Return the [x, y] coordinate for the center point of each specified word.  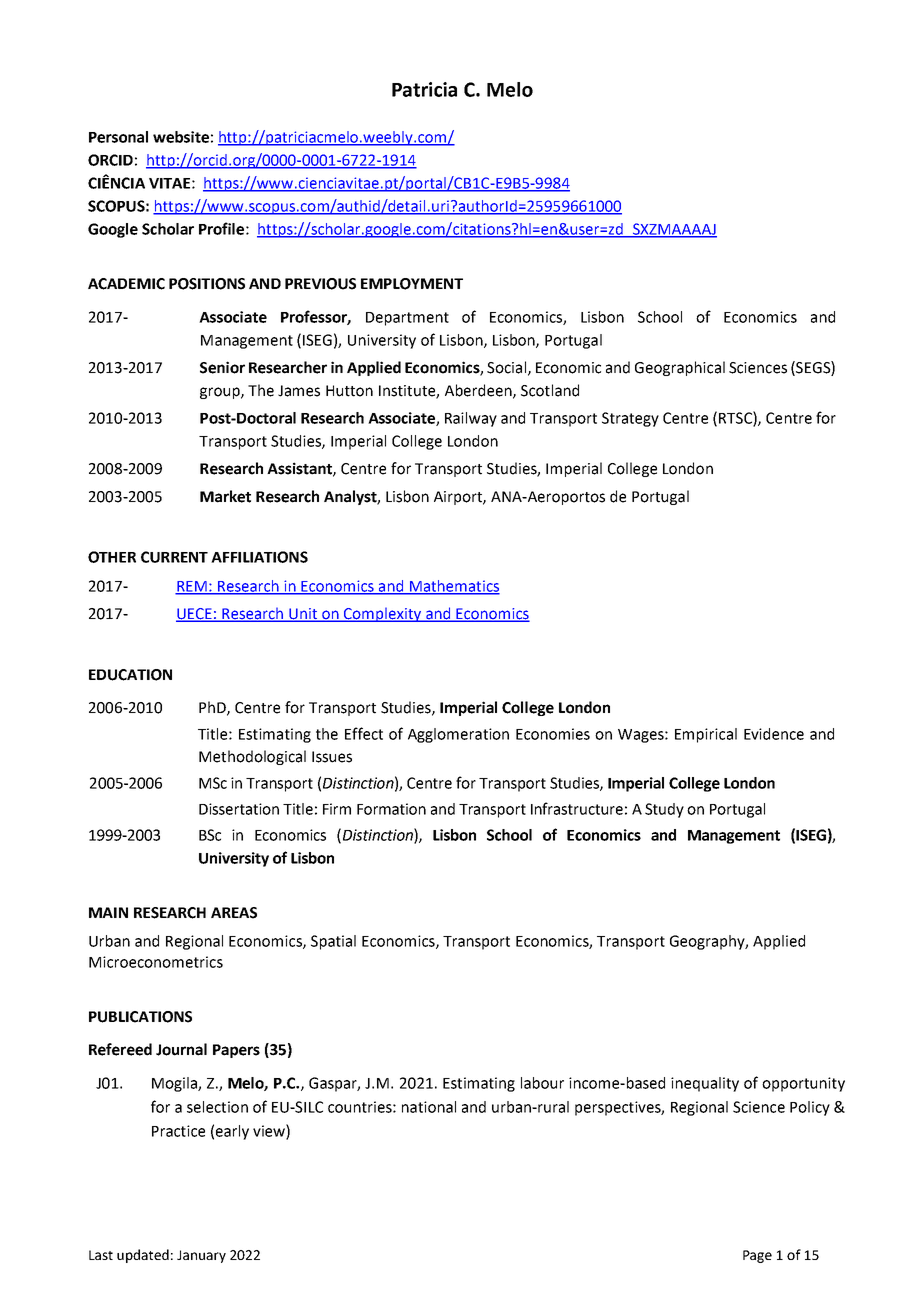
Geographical [680, 368]
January [201, 1256]
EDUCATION [130, 675]
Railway [471, 419]
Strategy [630, 419]
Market [225, 496]
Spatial [333, 942]
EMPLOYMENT [412, 284]
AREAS [234, 913]
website [181, 137]
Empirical [706, 735]
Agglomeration [458, 735]
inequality [705, 1084]
